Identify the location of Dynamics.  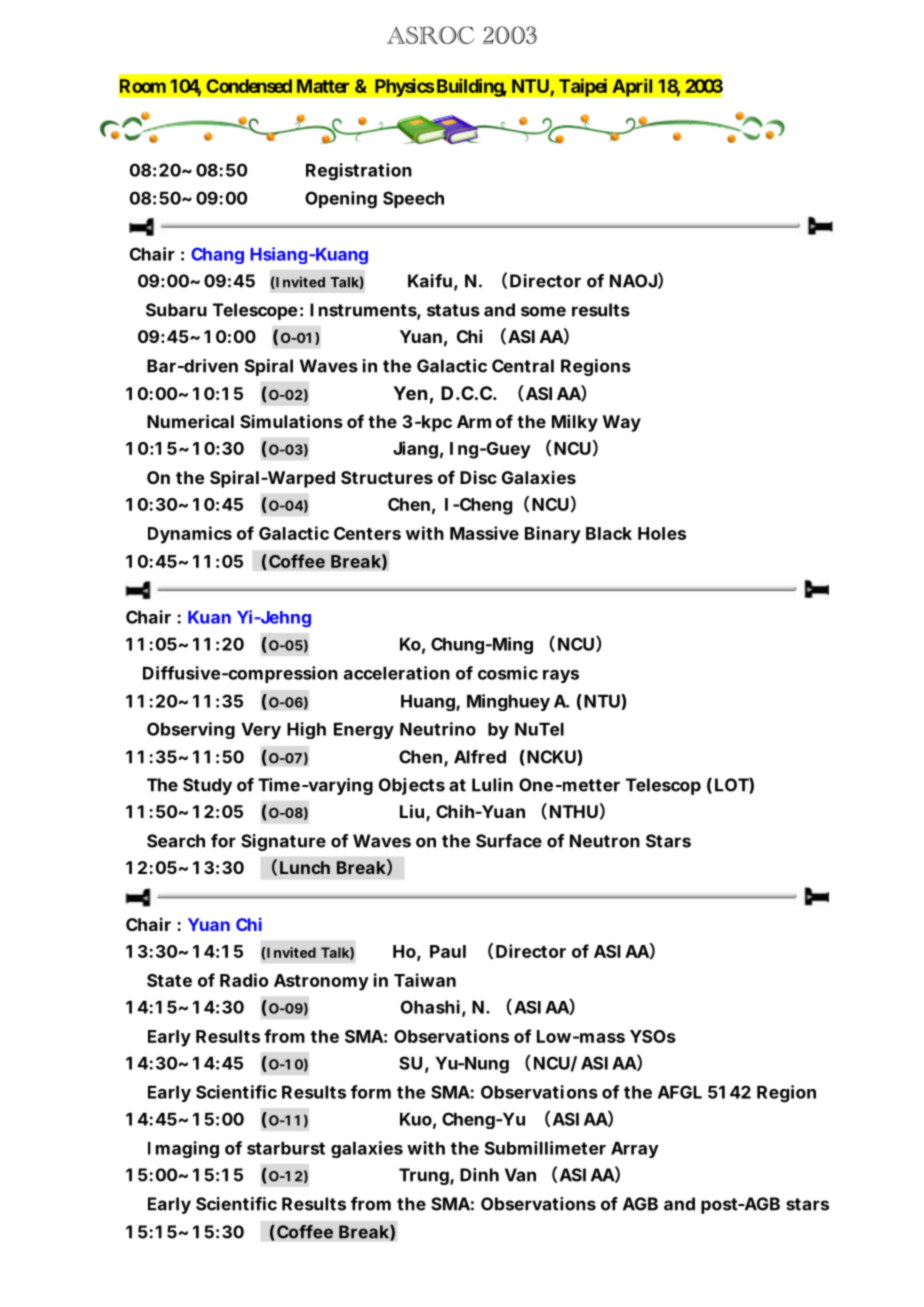
(190, 535).
